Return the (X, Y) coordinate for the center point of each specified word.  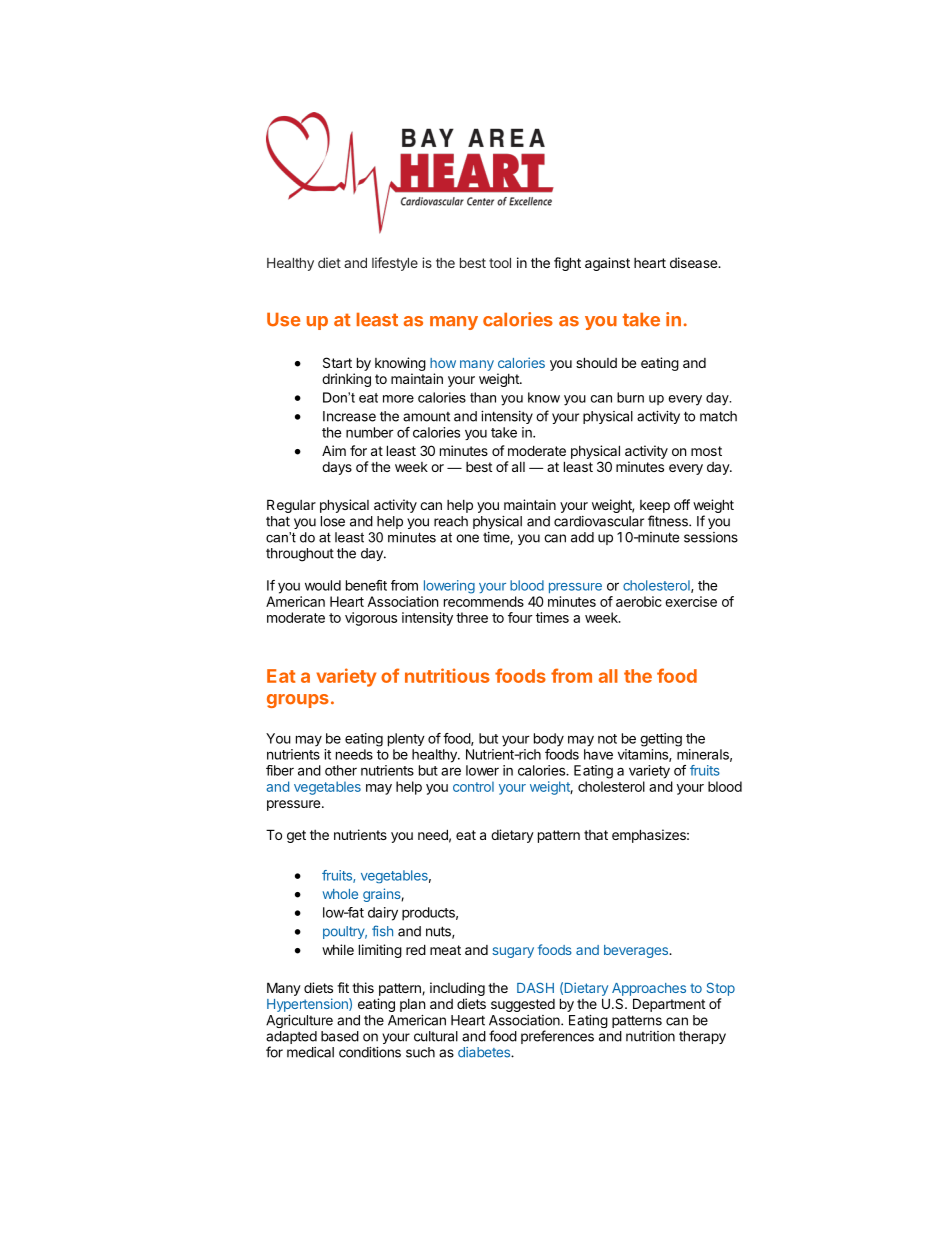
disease (694, 262)
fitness (669, 521)
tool (500, 263)
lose (333, 521)
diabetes (485, 1052)
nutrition (650, 1036)
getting (661, 740)
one (467, 538)
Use (284, 320)
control (473, 786)
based (340, 1036)
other (341, 770)
